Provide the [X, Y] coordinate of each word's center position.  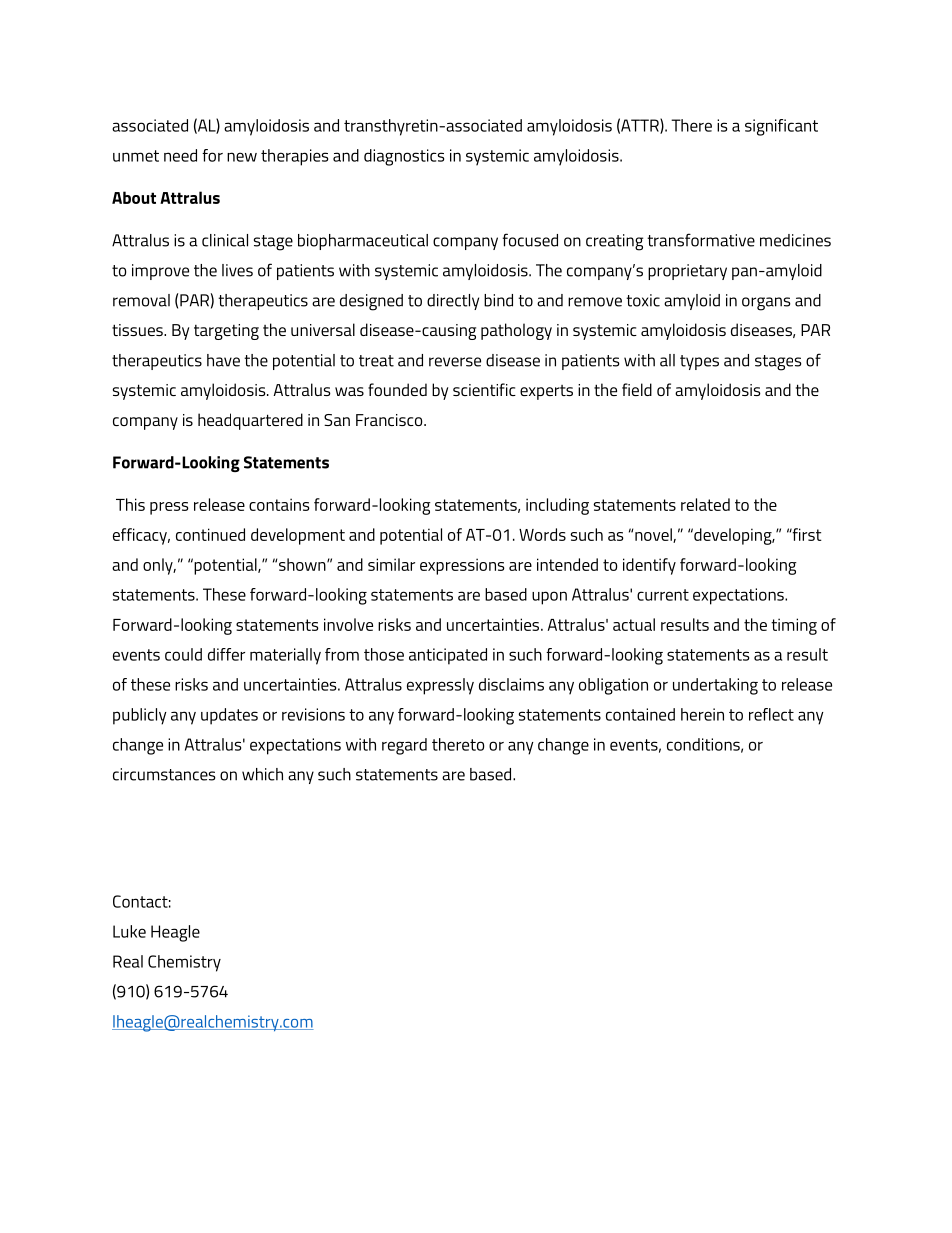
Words [542, 534]
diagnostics [404, 157]
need [180, 155]
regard [404, 746]
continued [210, 534]
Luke [129, 931]
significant [781, 127]
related [705, 504]
